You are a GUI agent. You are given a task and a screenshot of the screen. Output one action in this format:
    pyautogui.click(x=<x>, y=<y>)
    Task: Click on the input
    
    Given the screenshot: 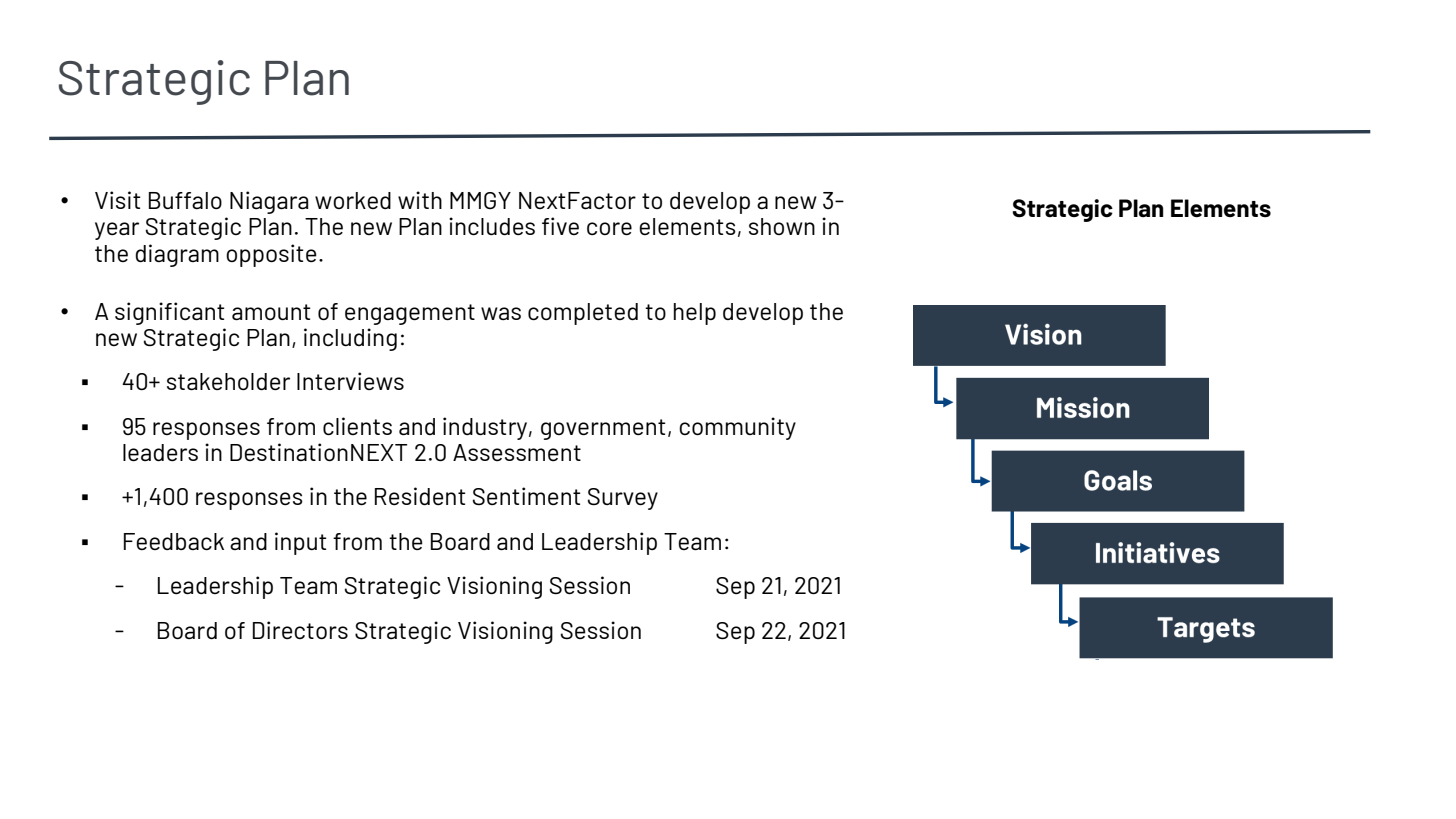 What is the action you would take?
    pyautogui.click(x=301, y=543)
